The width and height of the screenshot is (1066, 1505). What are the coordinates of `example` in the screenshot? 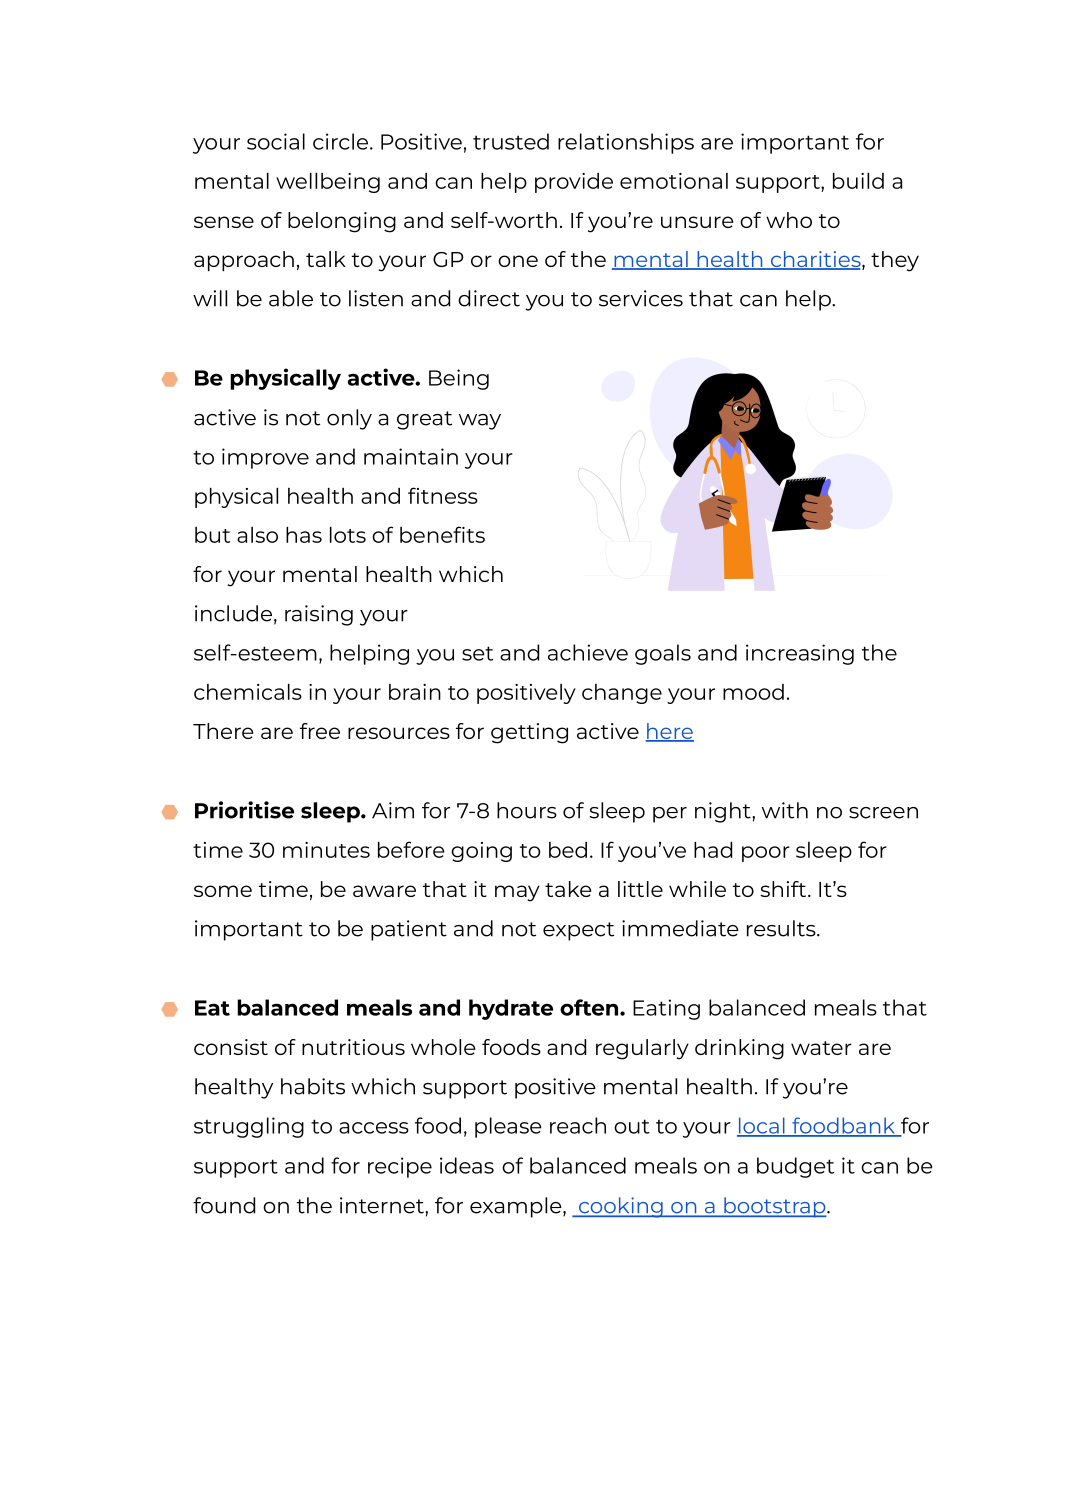 It's located at (517, 1207).
